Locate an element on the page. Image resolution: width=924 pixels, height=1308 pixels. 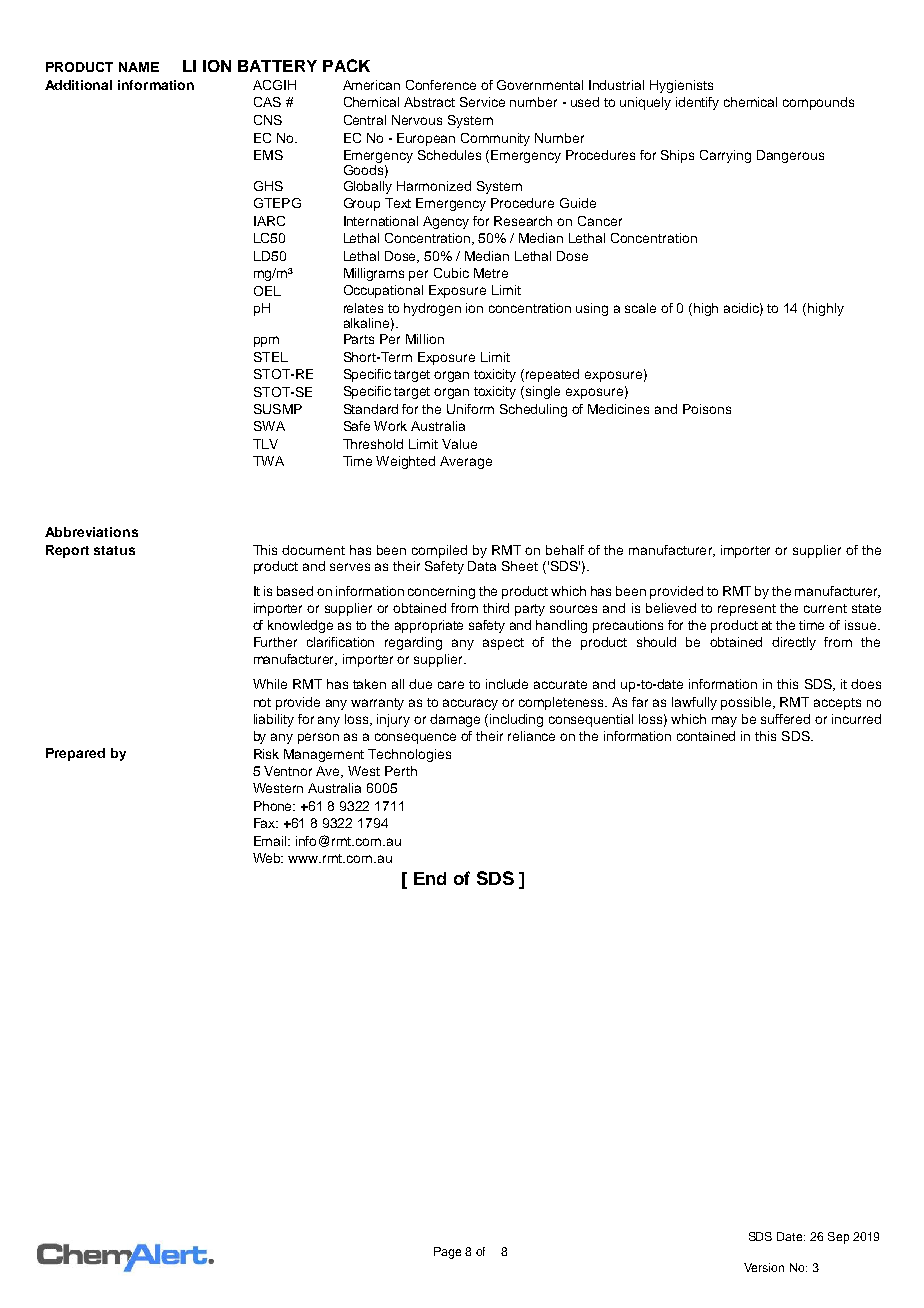
directly is located at coordinates (794, 643).
